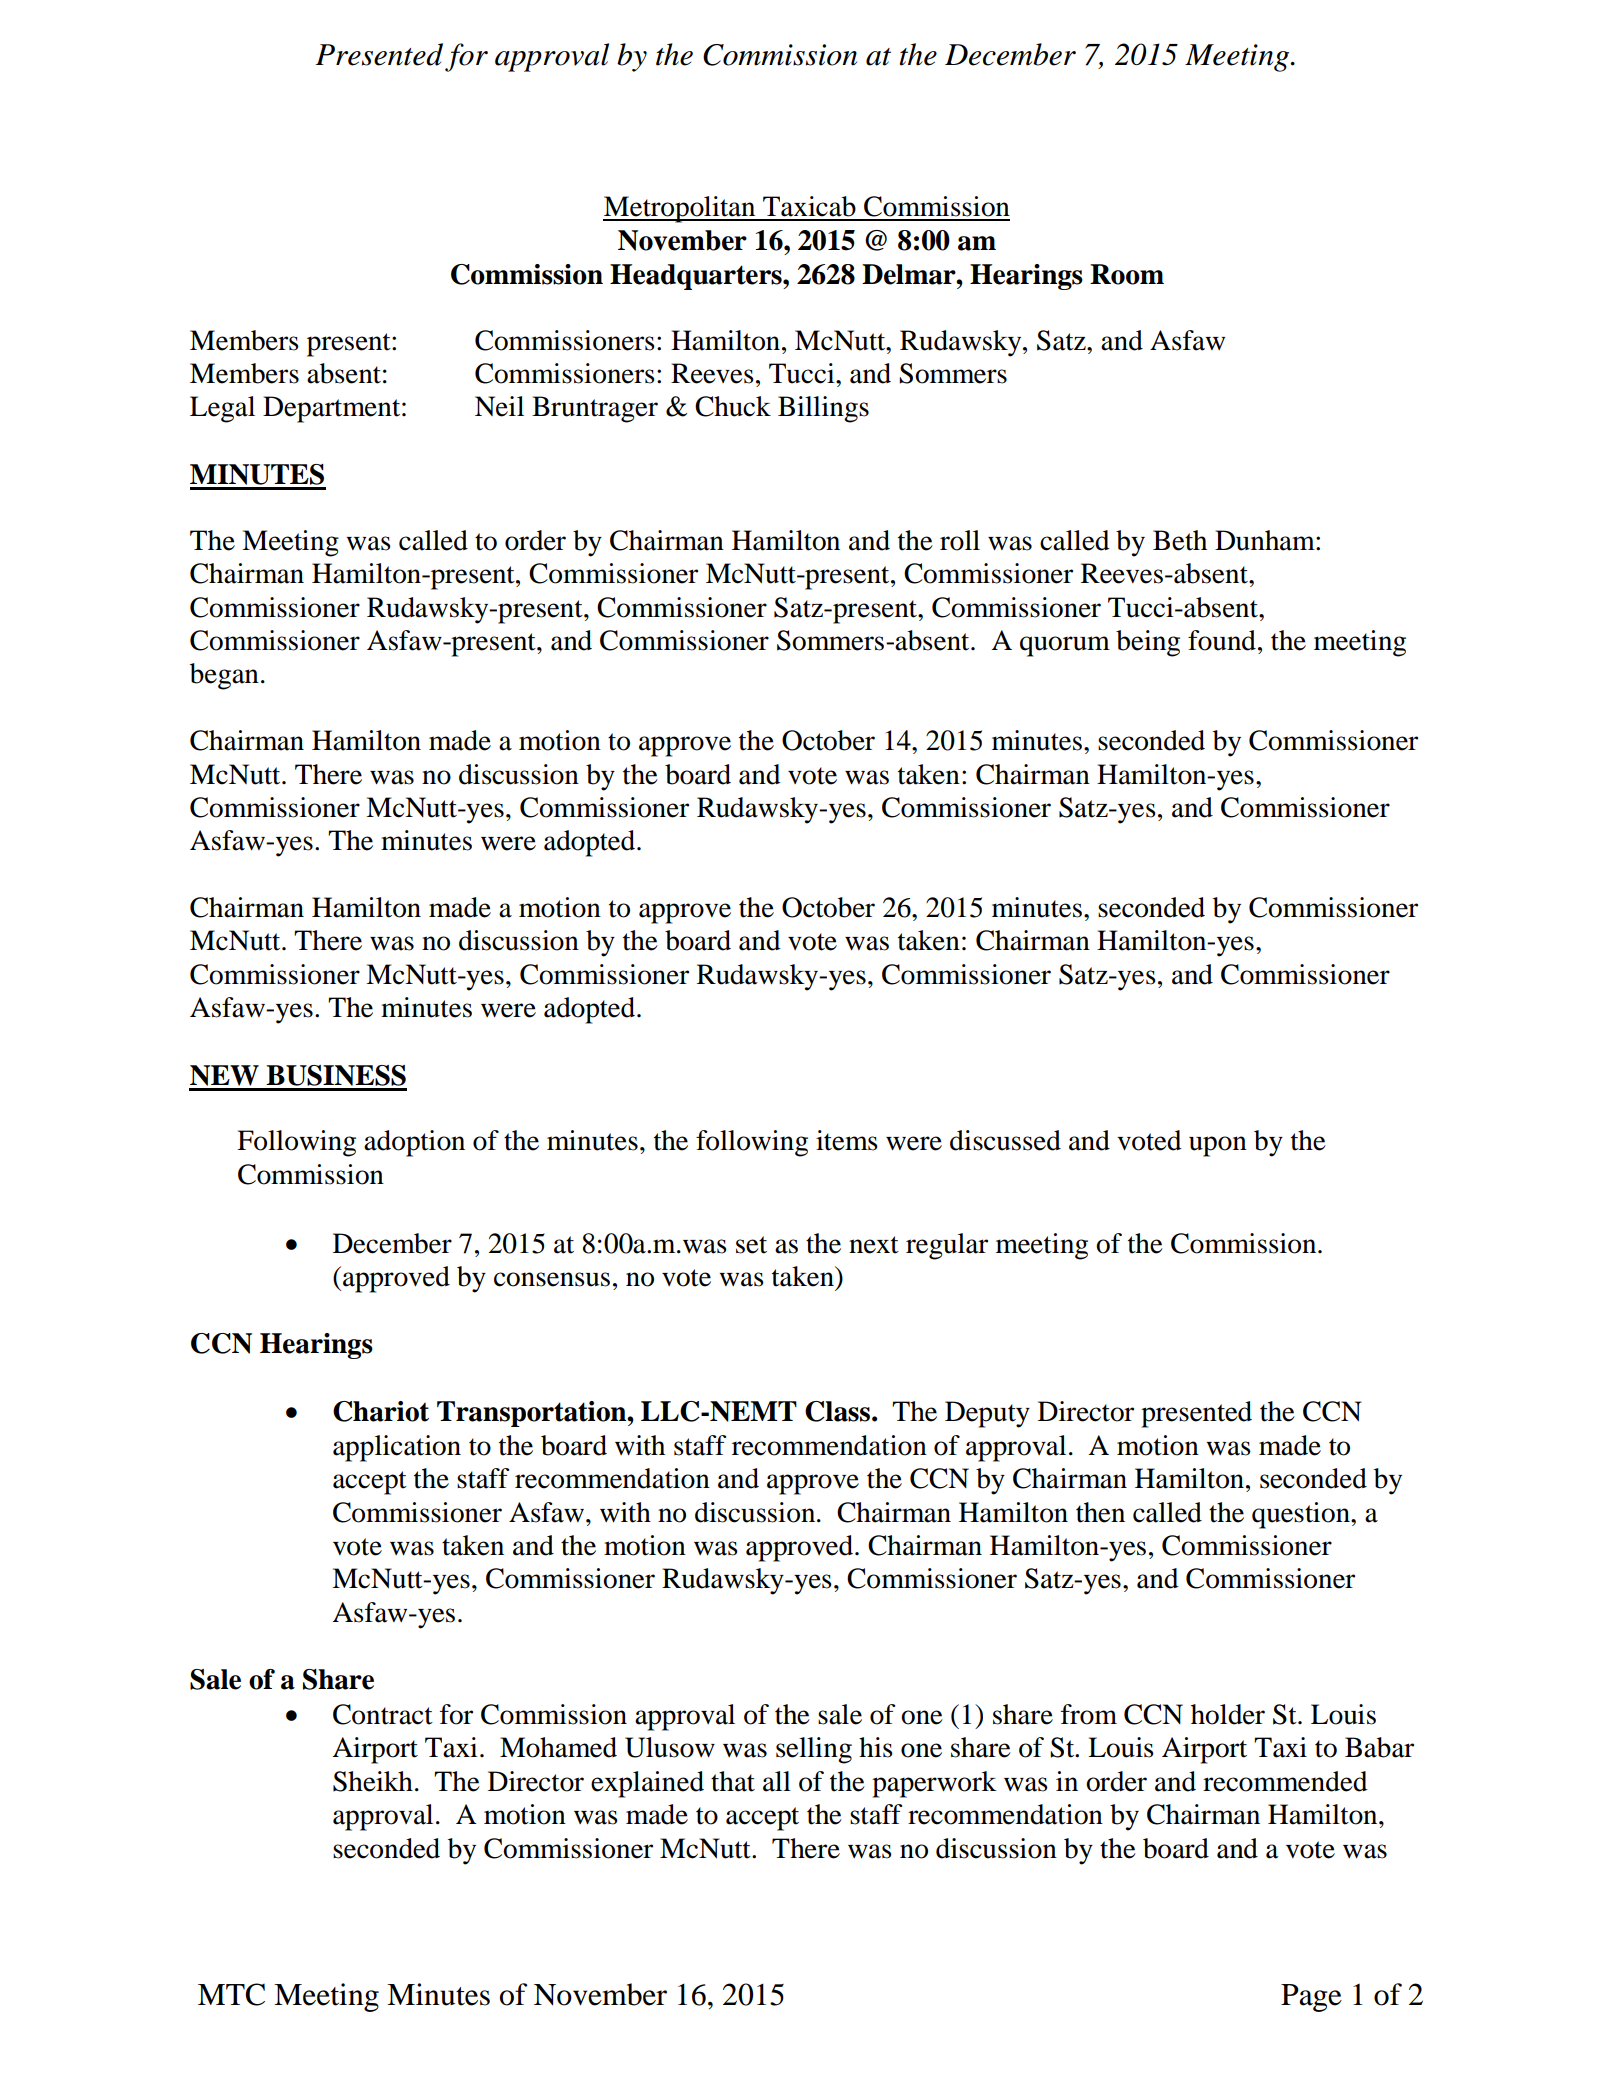 Image resolution: width=1614 pixels, height=2089 pixels. I want to click on Room, so click(1127, 274).
